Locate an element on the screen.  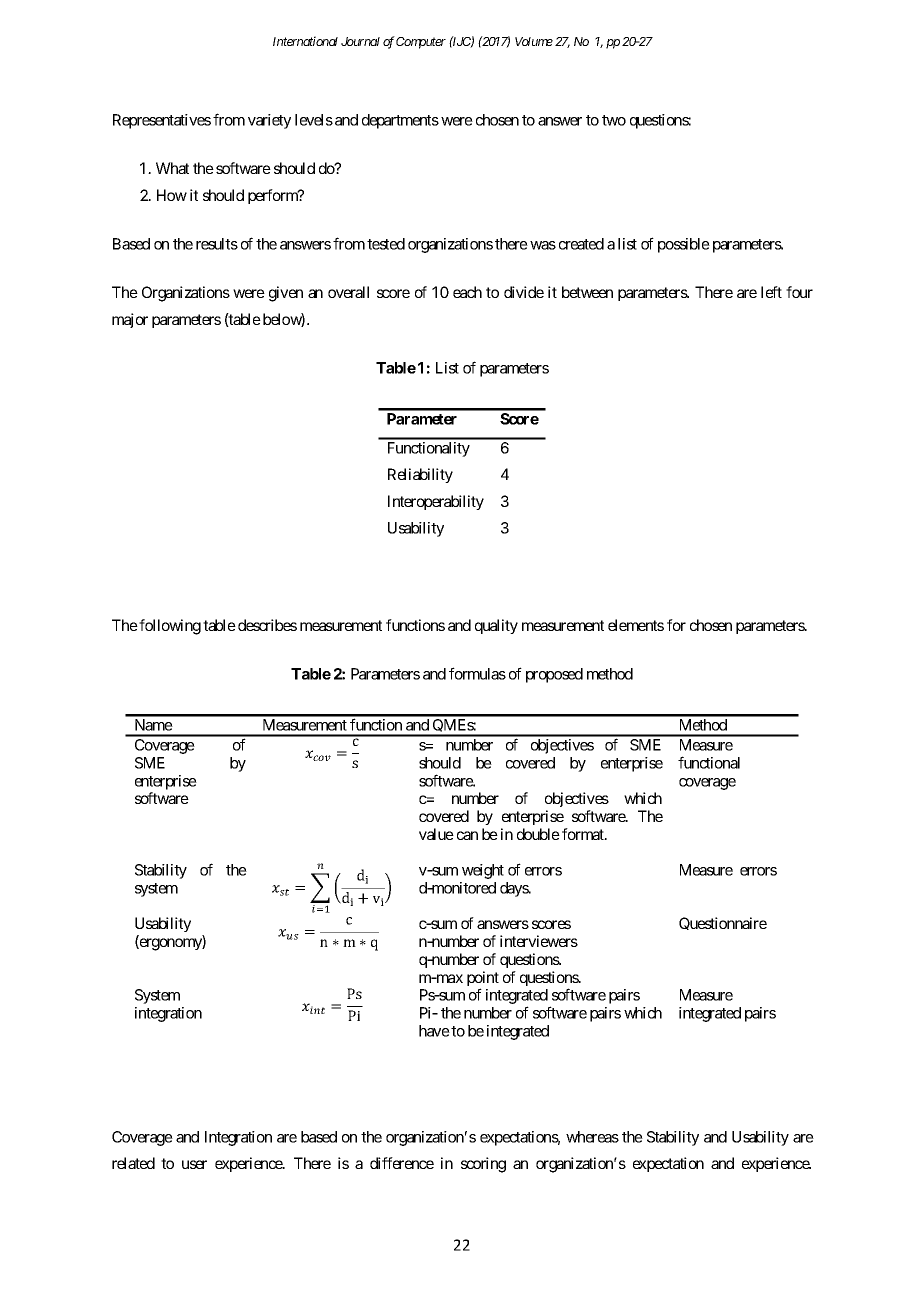
left is located at coordinates (771, 292).
